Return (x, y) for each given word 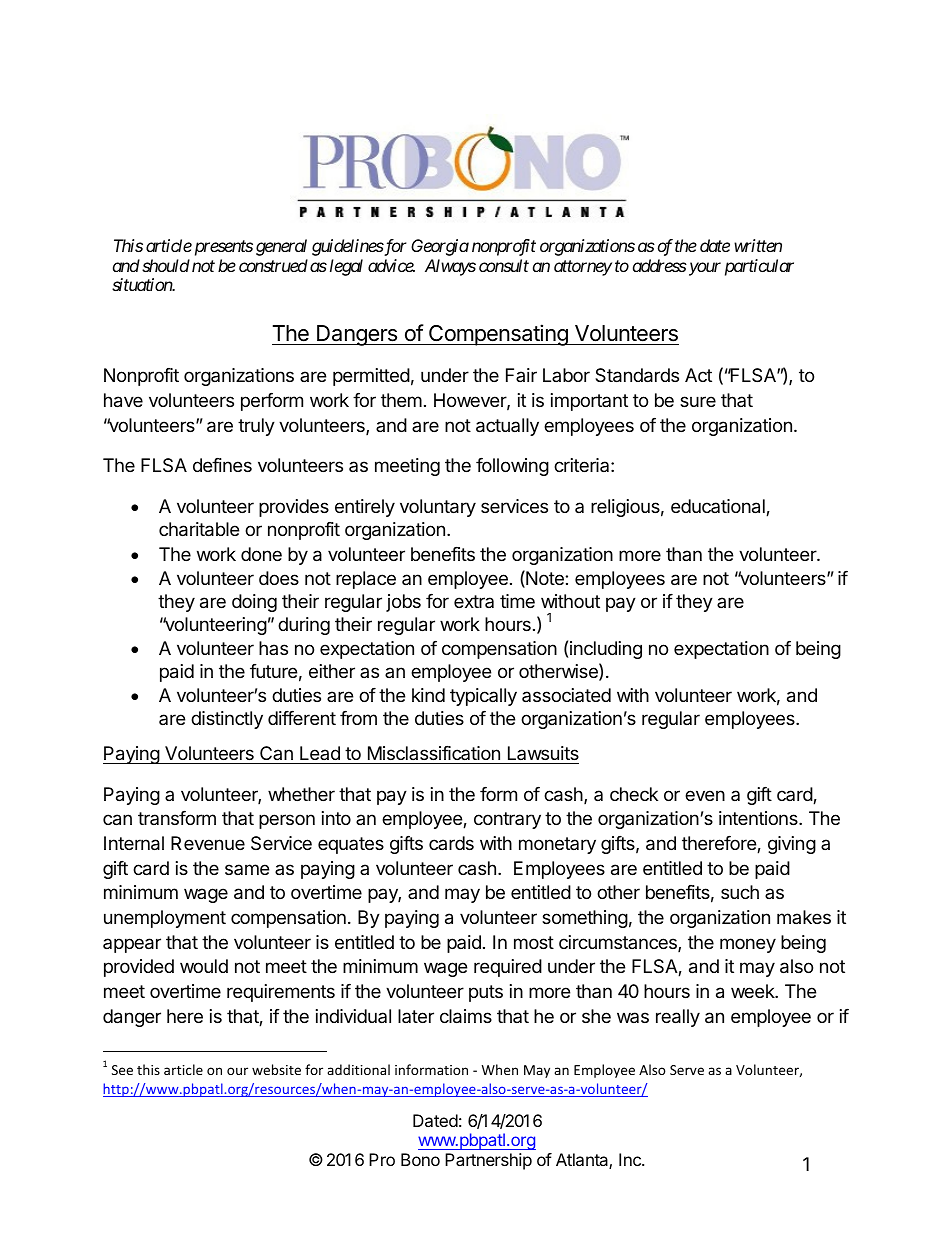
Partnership (488, 1161)
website (276, 1069)
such (740, 892)
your (703, 269)
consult (504, 265)
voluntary (438, 508)
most (534, 942)
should (166, 265)
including (606, 650)
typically (483, 697)
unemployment (165, 919)
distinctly (227, 720)
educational (719, 507)
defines (222, 465)
